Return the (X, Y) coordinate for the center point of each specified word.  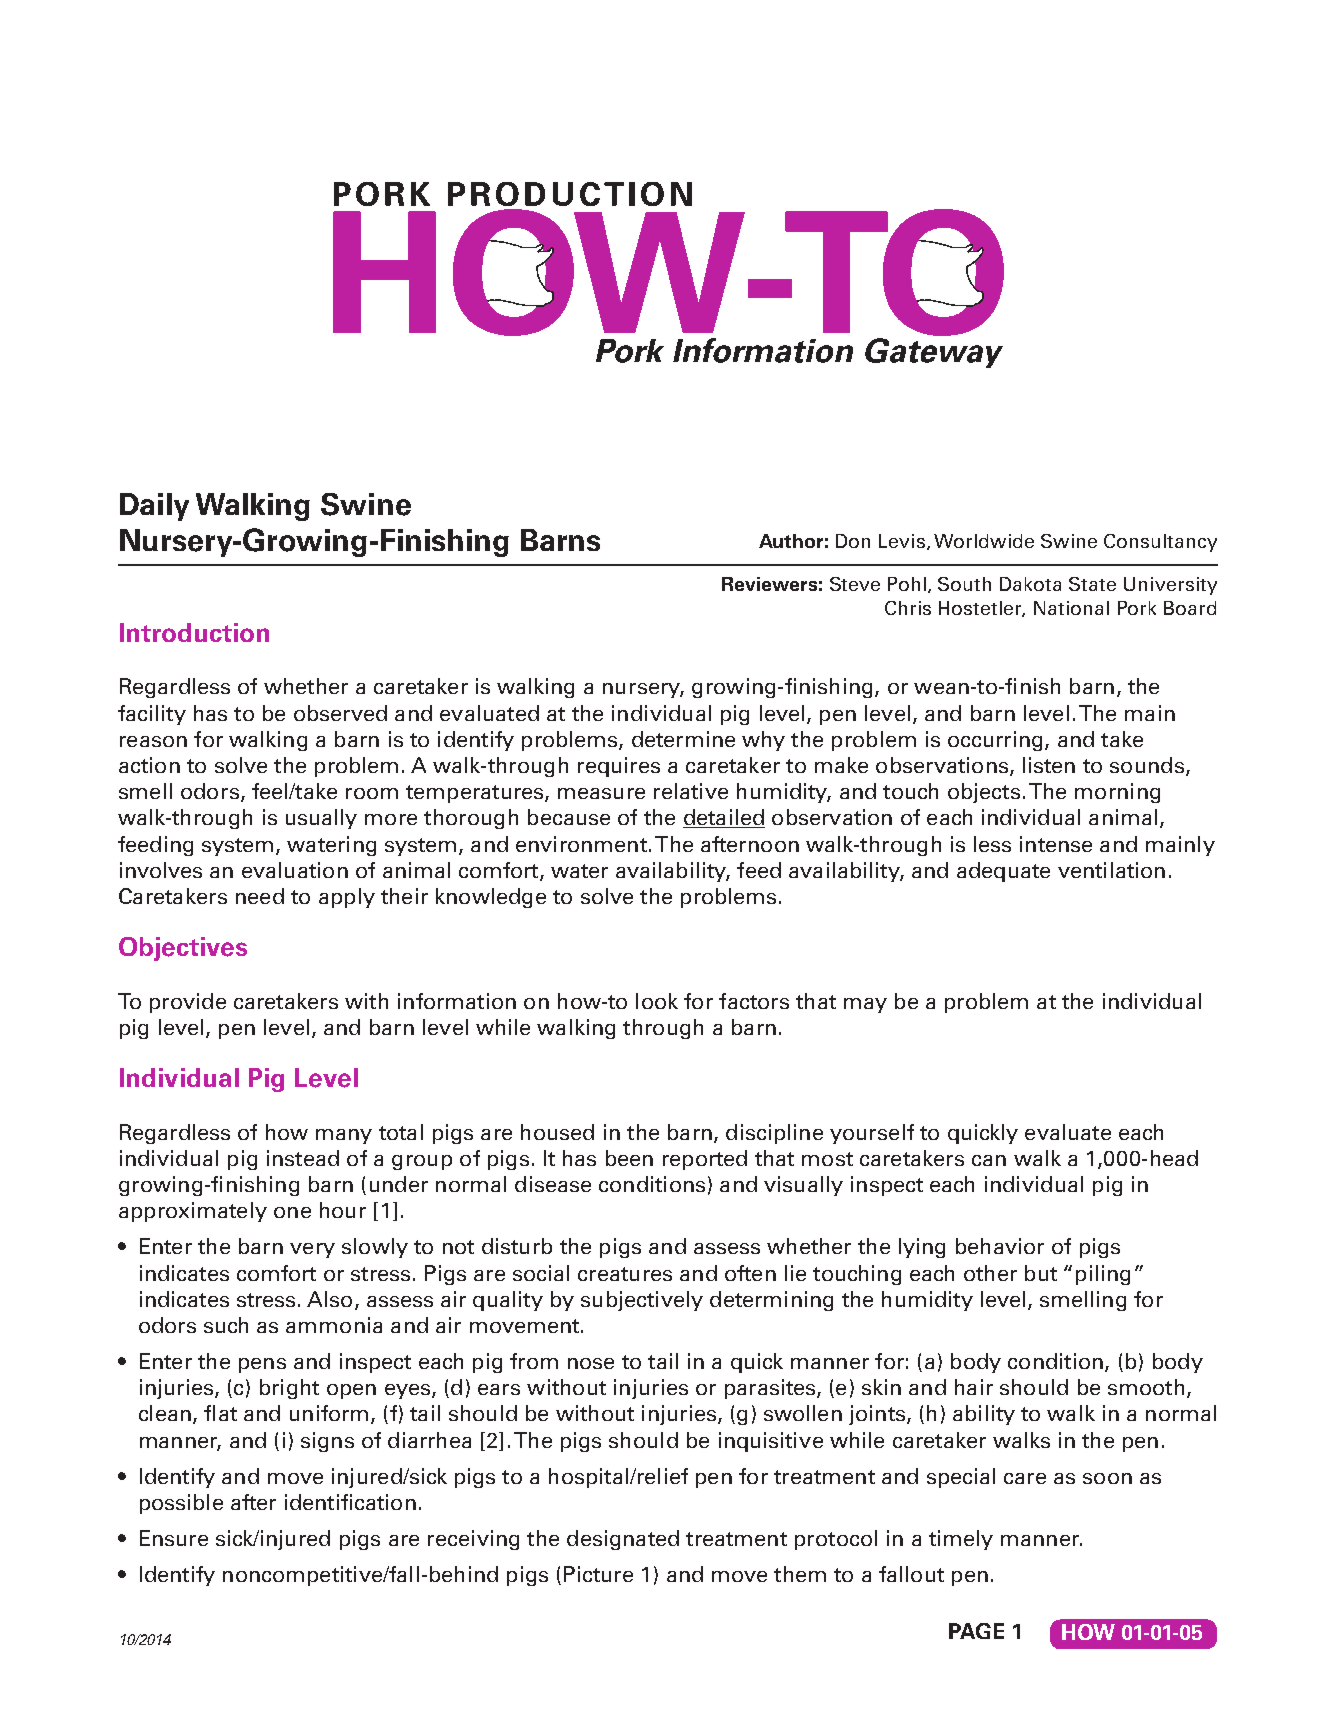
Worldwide (984, 541)
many (344, 1136)
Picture (598, 1574)
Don (853, 541)
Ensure (174, 1538)
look (657, 1001)
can (989, 1160)
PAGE (976, 1631)
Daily (154, 507)
